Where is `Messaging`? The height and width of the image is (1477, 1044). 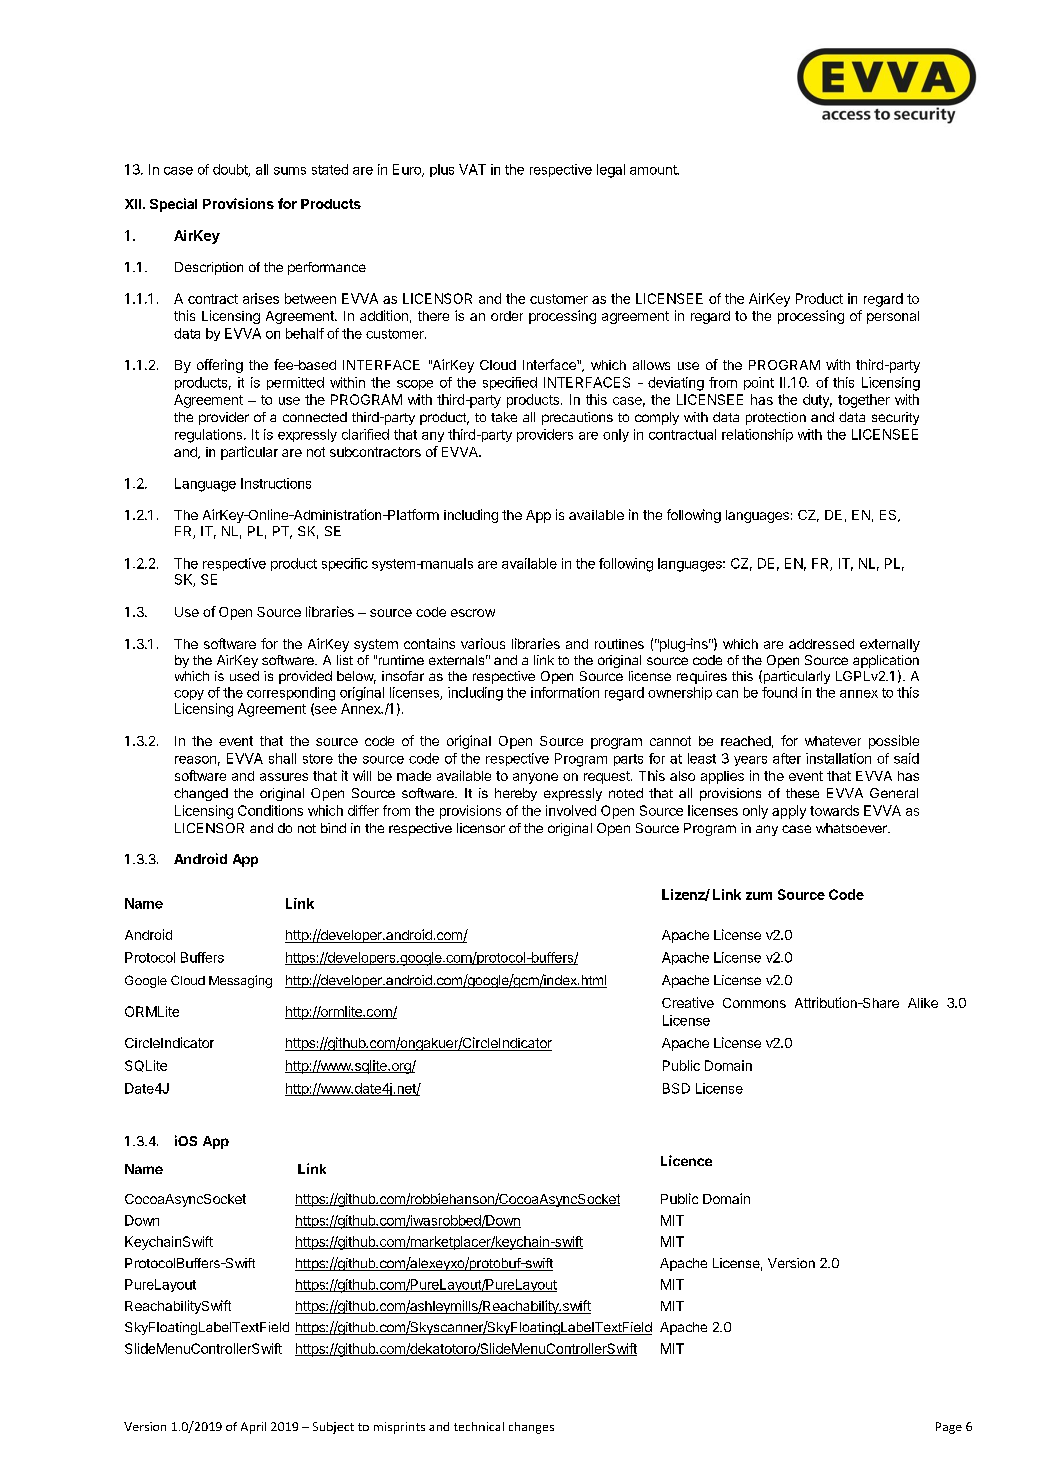 Messaging is located at coordinates (240, 981).
